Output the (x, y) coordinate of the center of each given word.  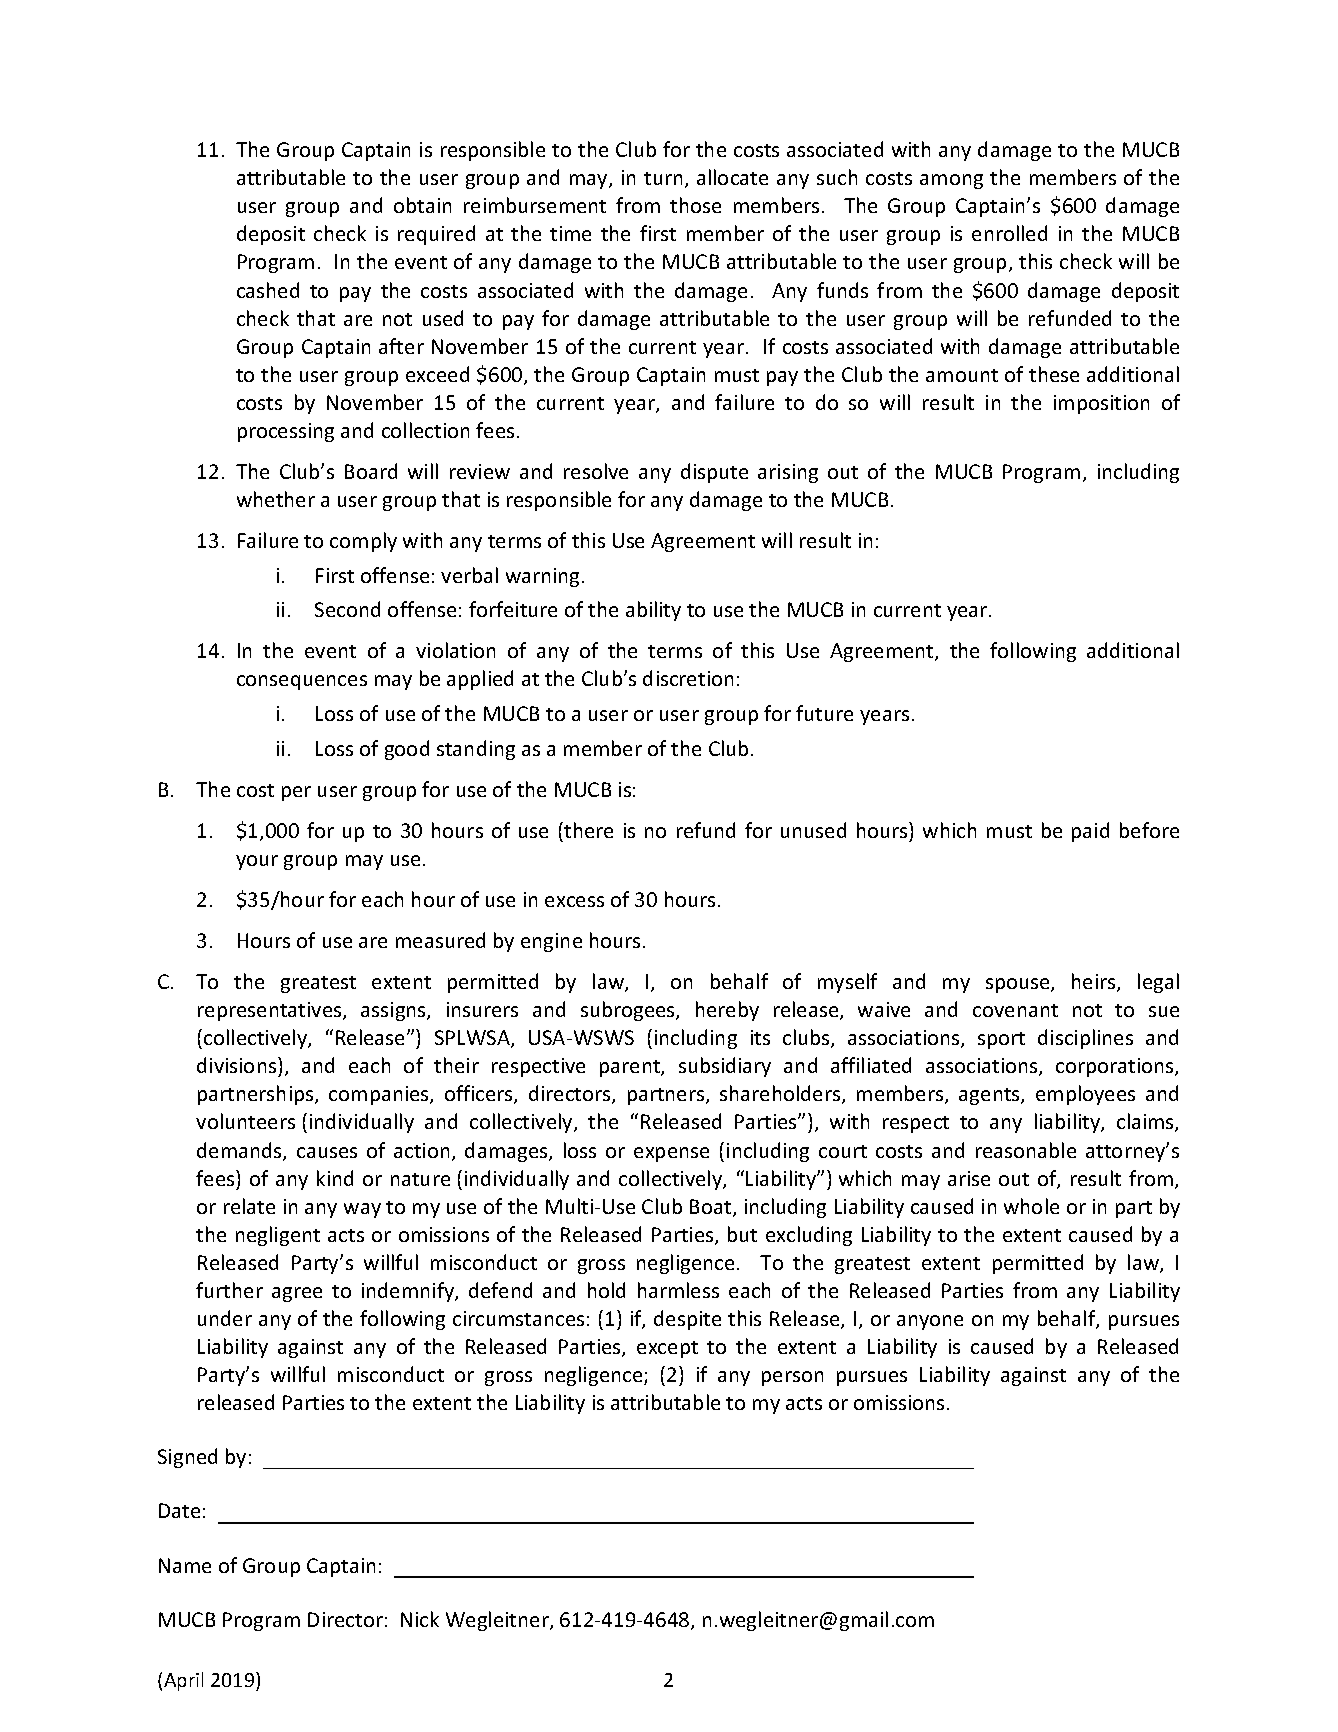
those (695, 205)
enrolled (1009, 233)
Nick (420, 1619)
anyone (930, 1322)
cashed (268, 290)
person (792, 1378)
